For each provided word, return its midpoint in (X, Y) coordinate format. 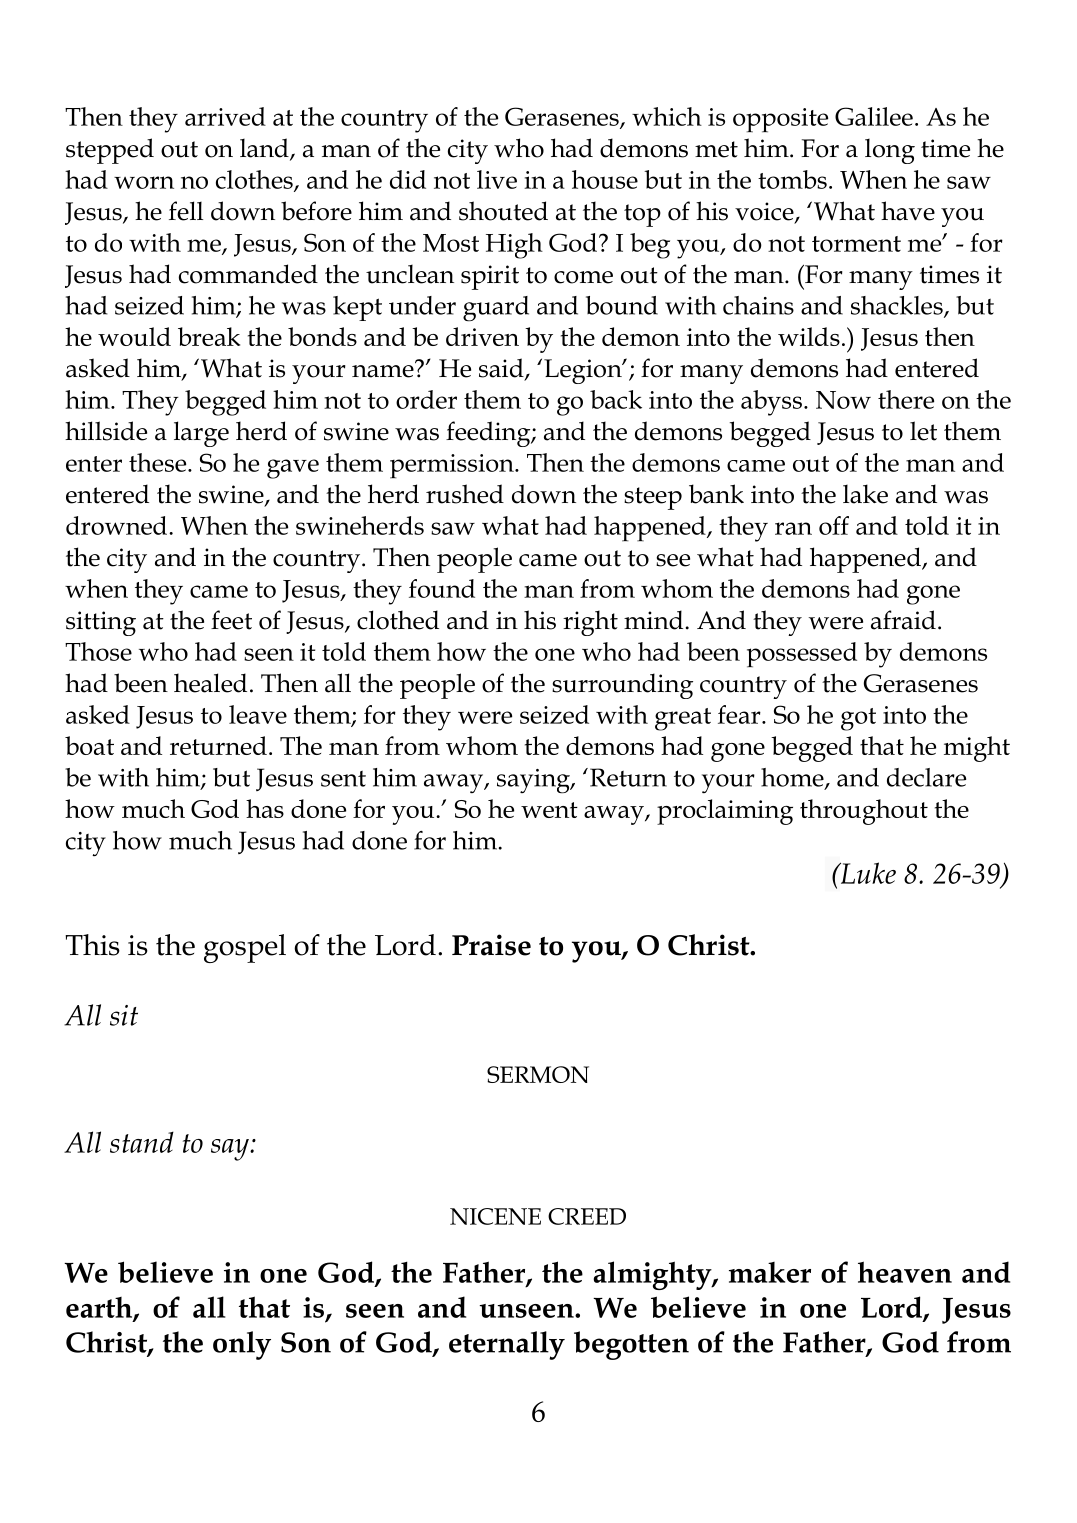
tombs (792, 179)
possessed (802, 654)
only (242, 1345)
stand (142, 1142)
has (265, 808)
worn (144, 182)
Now (843, 400)
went (549, 810)
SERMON (538, 1074)
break (209, 336)
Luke (867, 873)
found (442, 588)
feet (231, 620)
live (497, 179)
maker (770, 1272)
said (502, 369)
